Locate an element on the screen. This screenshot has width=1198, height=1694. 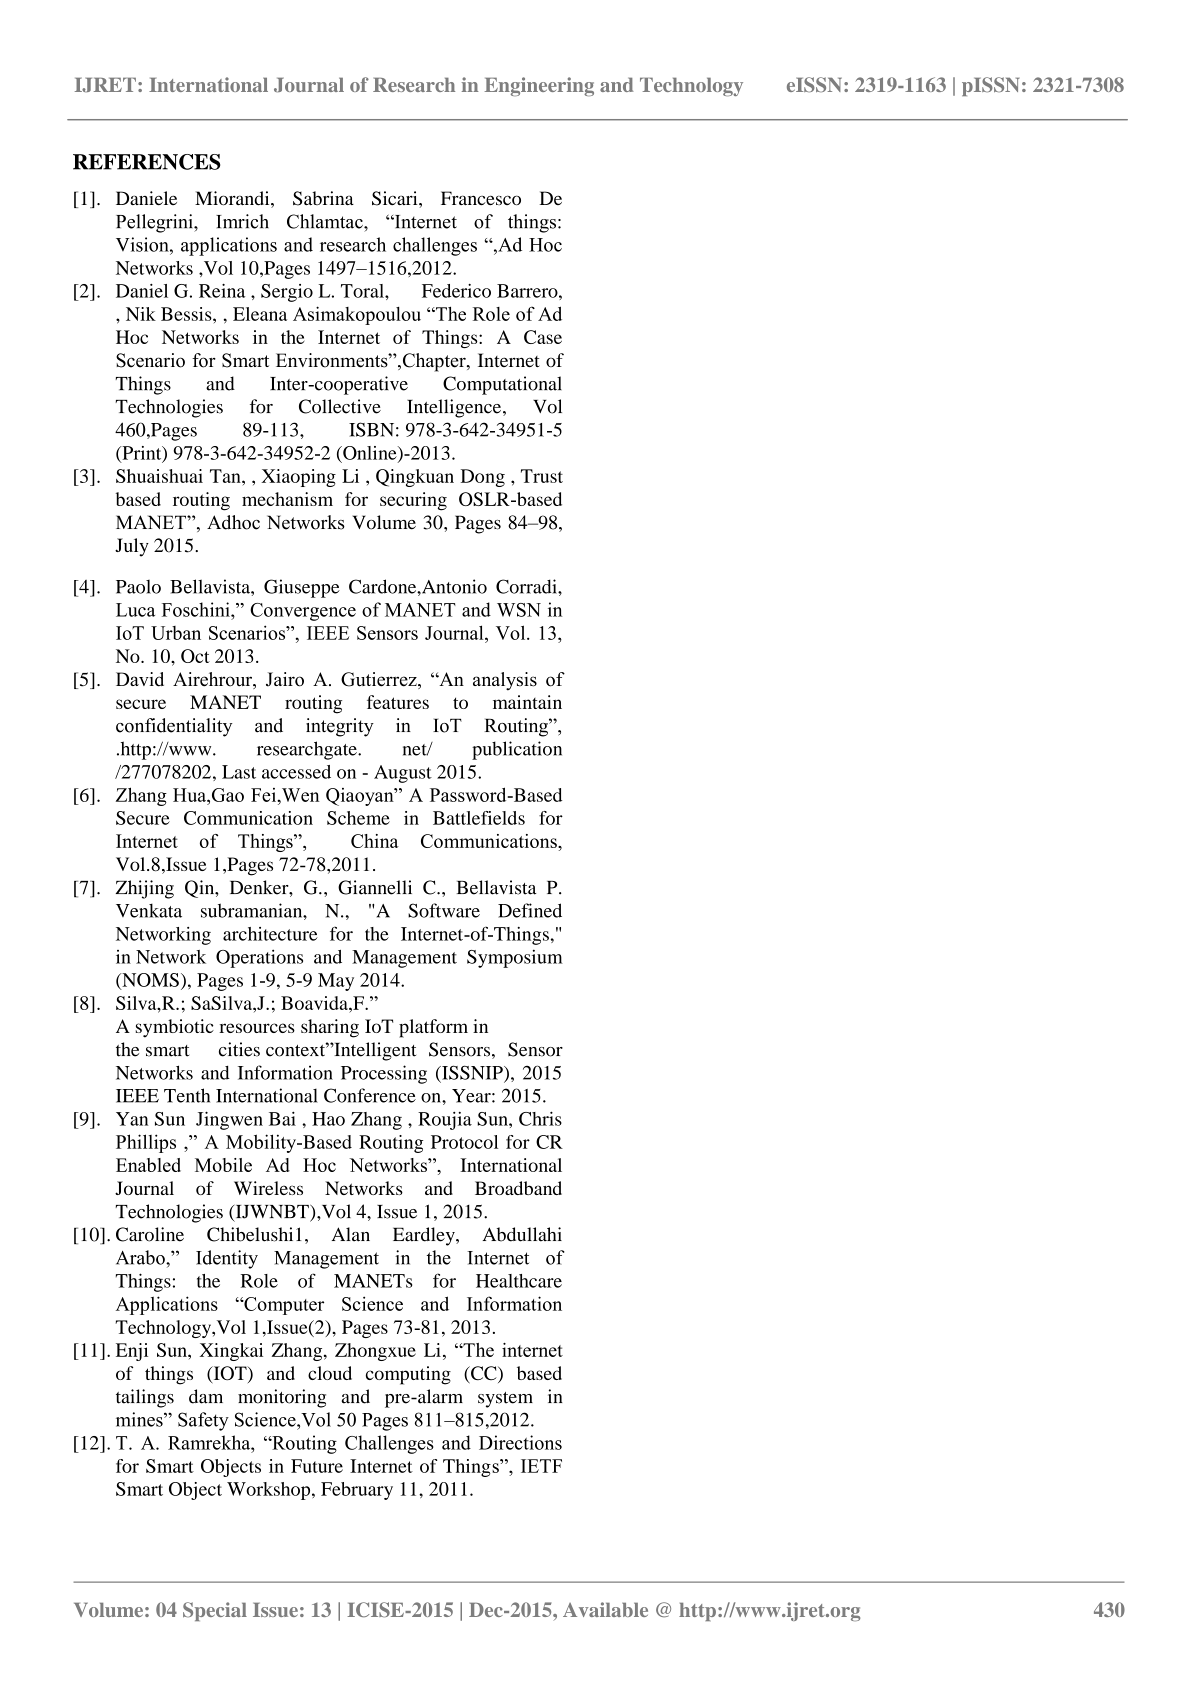
Gutierrez is located at coordinates (380, 680).
